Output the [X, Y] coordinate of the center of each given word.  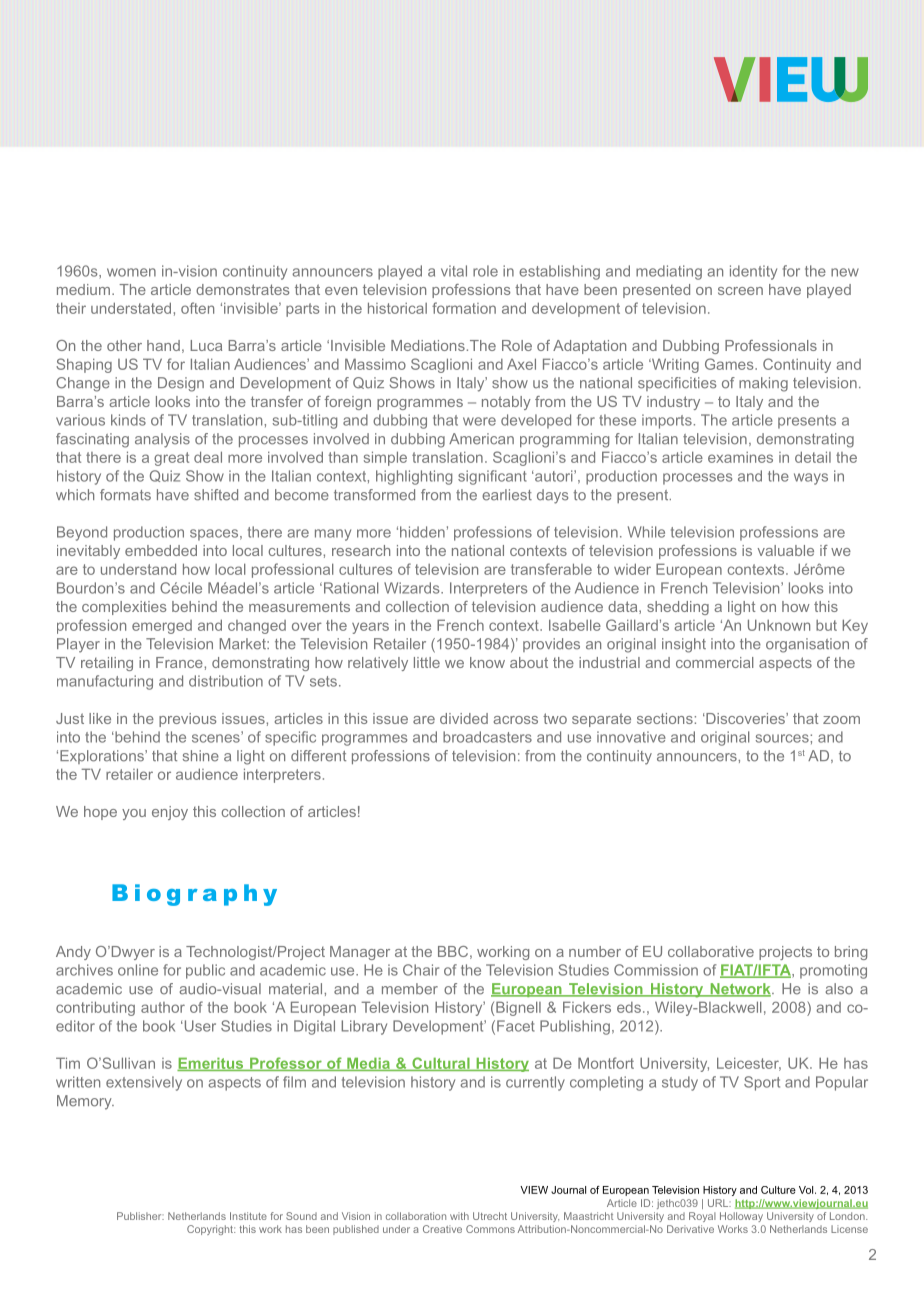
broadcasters [487, 737]
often [197, 308]
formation [464, 308]
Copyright [211, 1230]
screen [740, 291]
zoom [841, 720]
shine [201, 756]
